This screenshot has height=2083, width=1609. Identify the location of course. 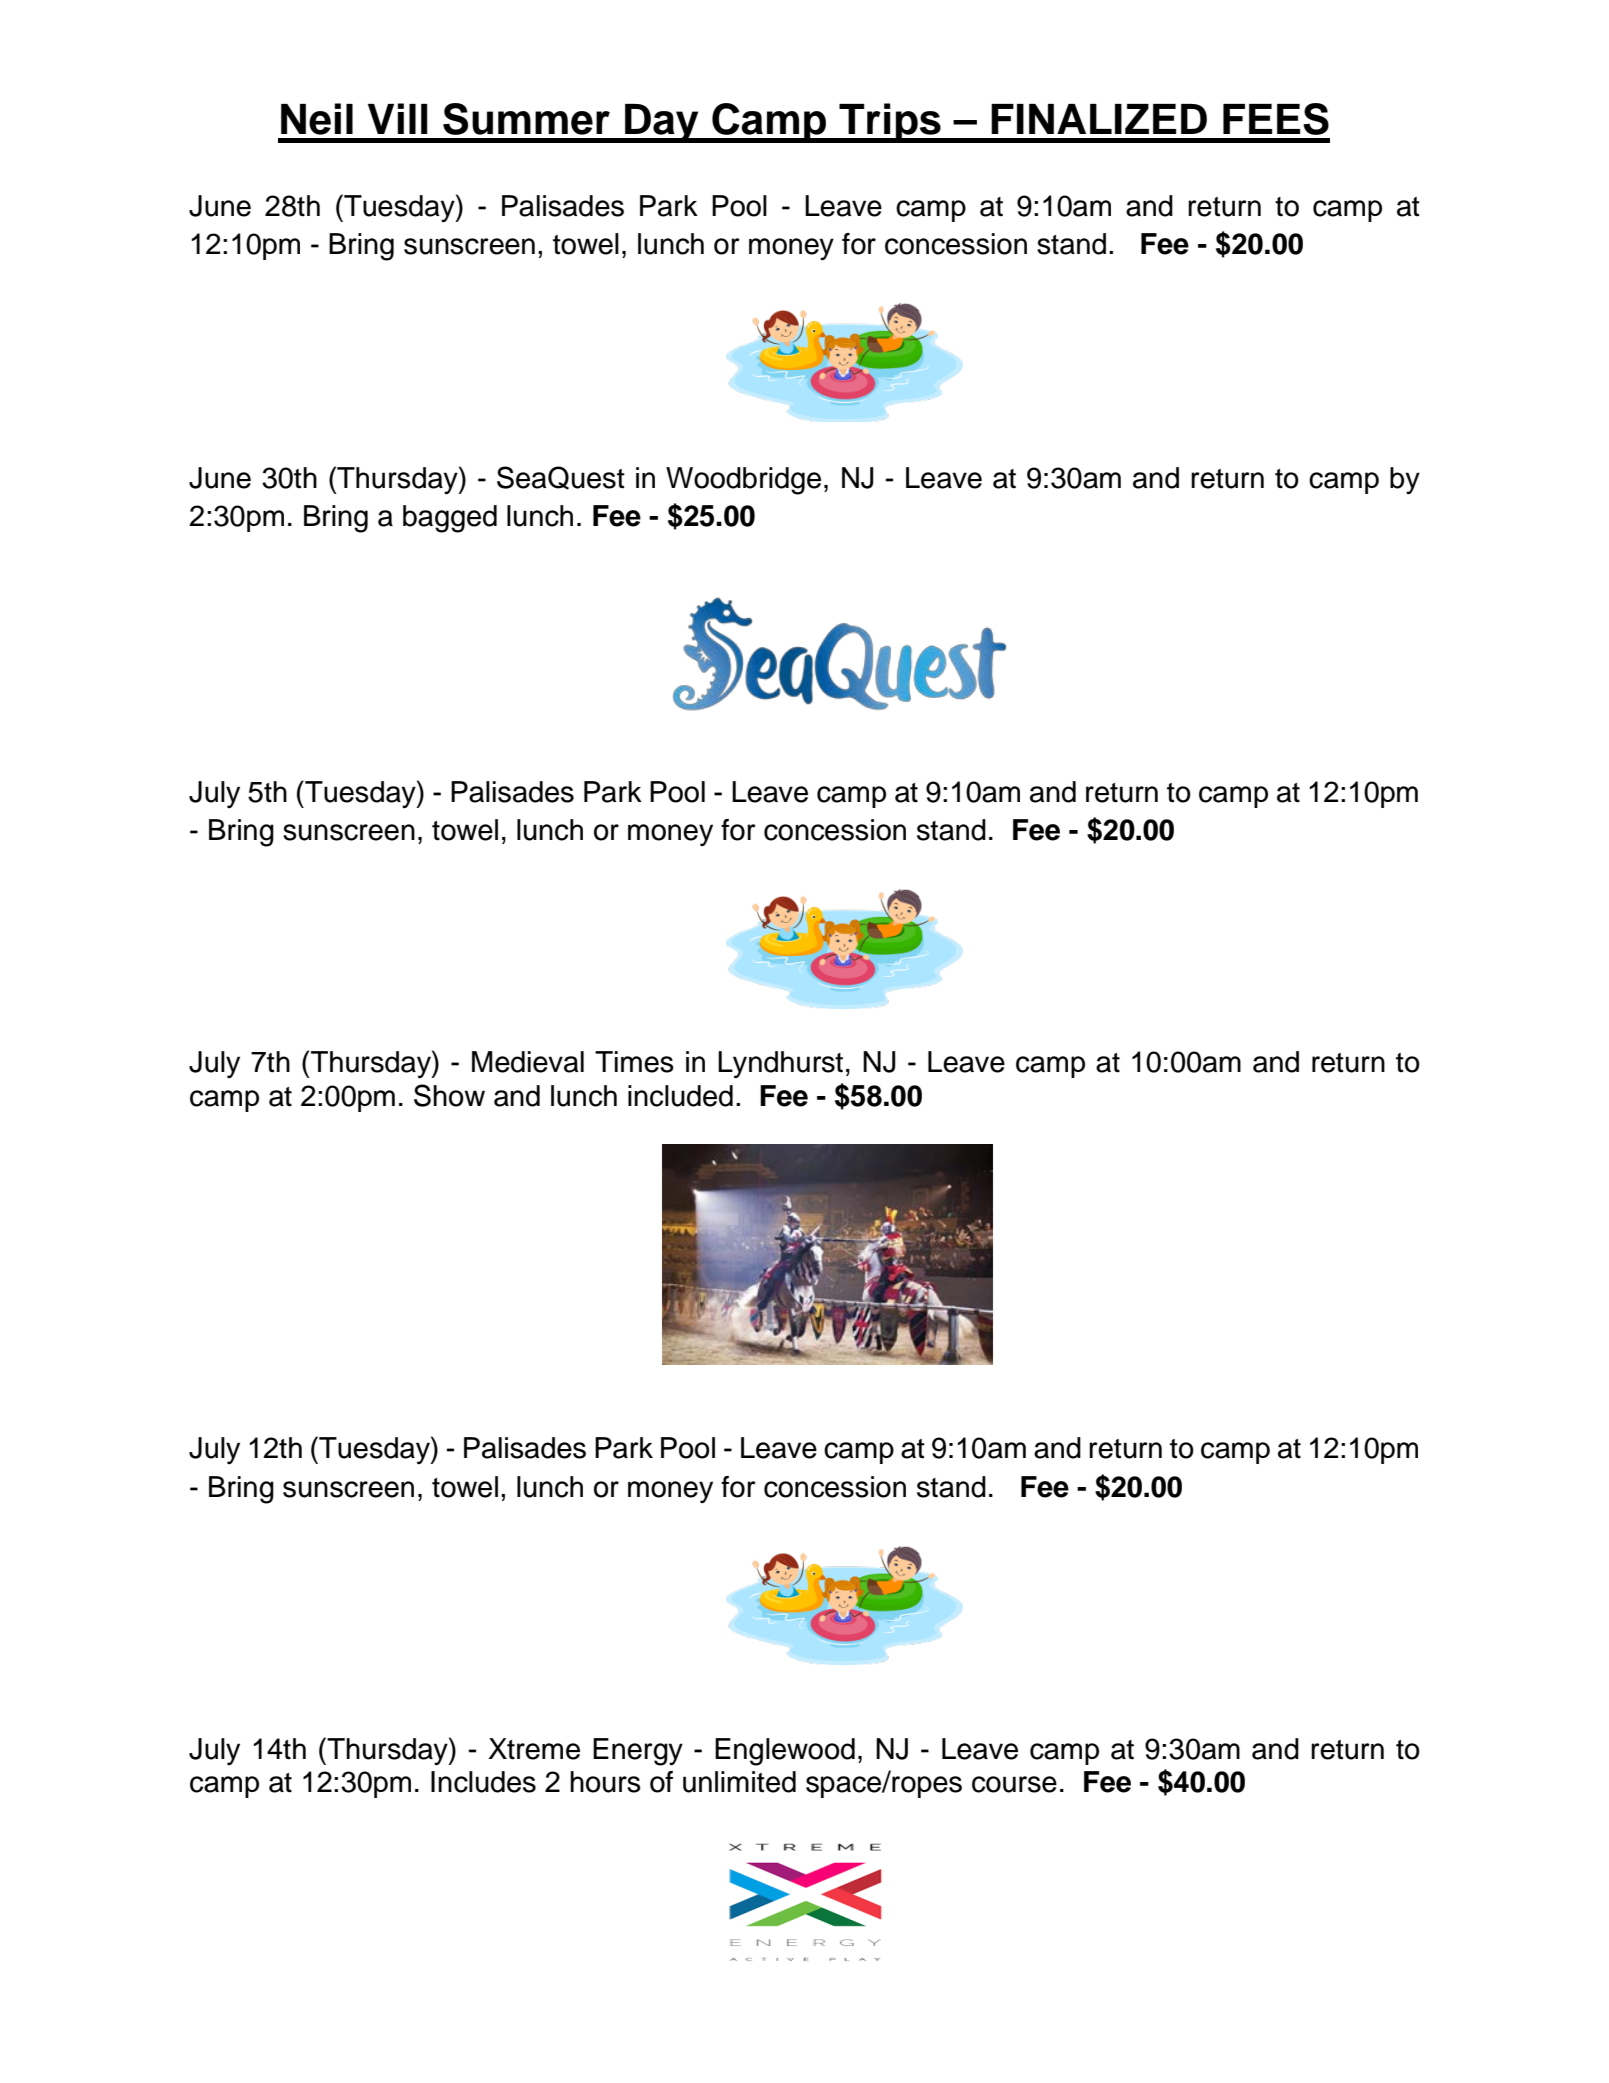
(1014, 1784).
